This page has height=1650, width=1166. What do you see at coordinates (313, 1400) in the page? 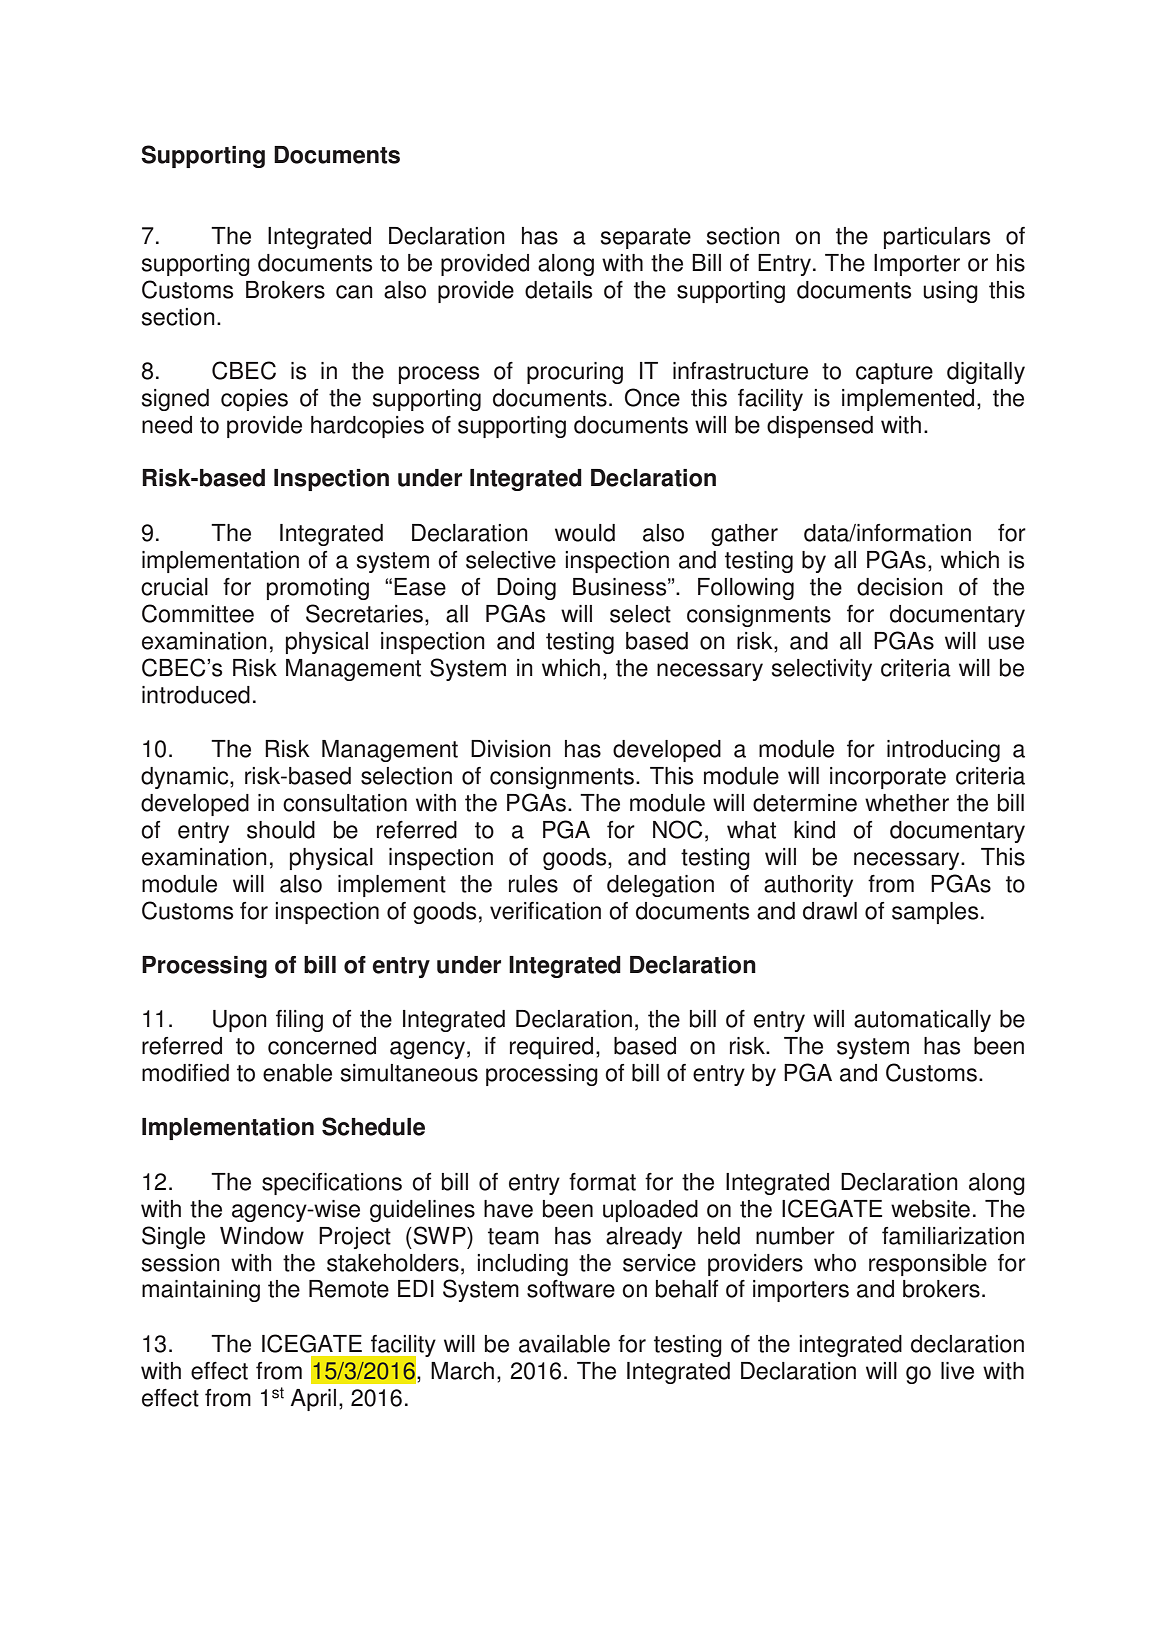
I see `April` at bounding box center [313, 1400].
